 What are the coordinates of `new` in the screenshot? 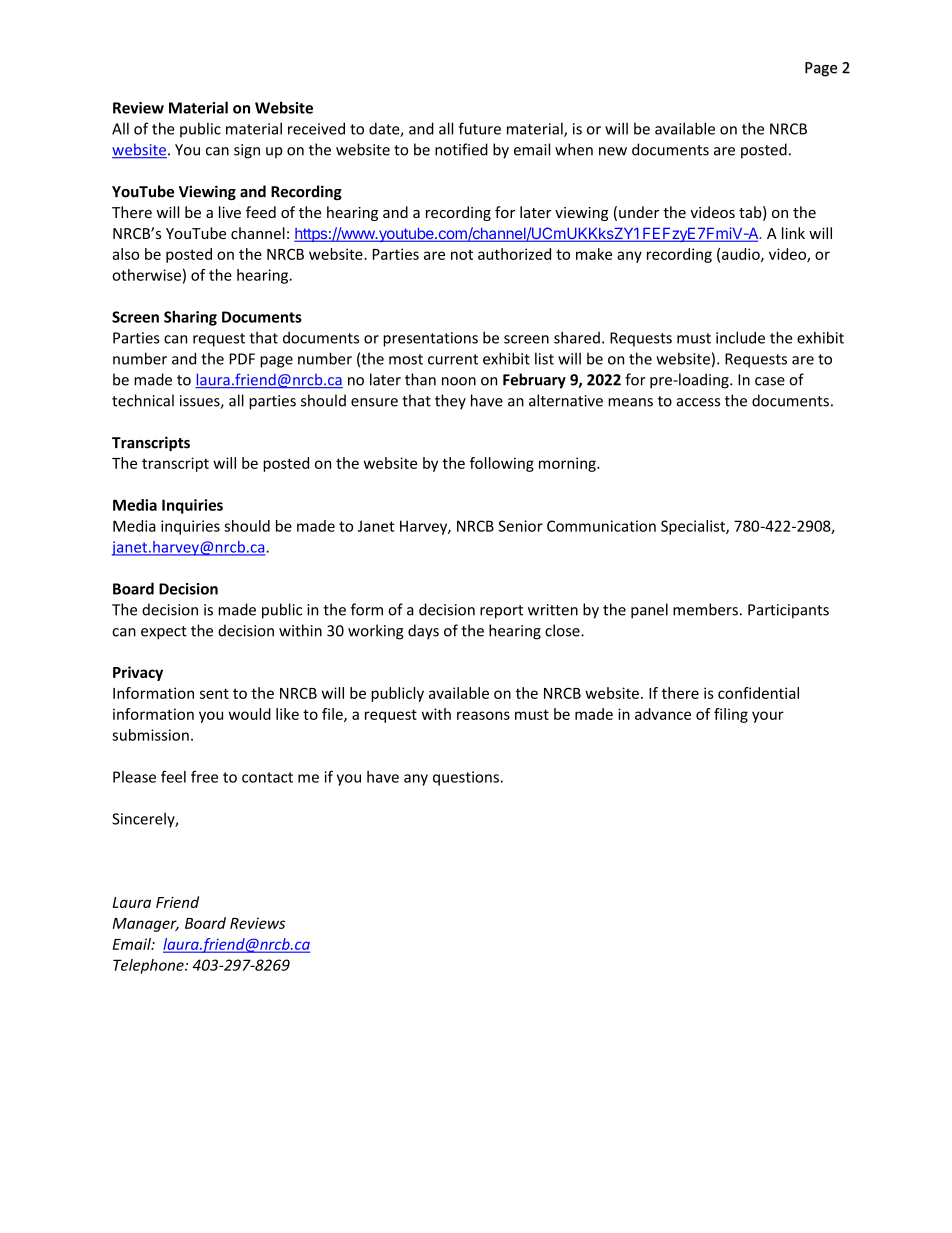 It's located at (613, 151).
